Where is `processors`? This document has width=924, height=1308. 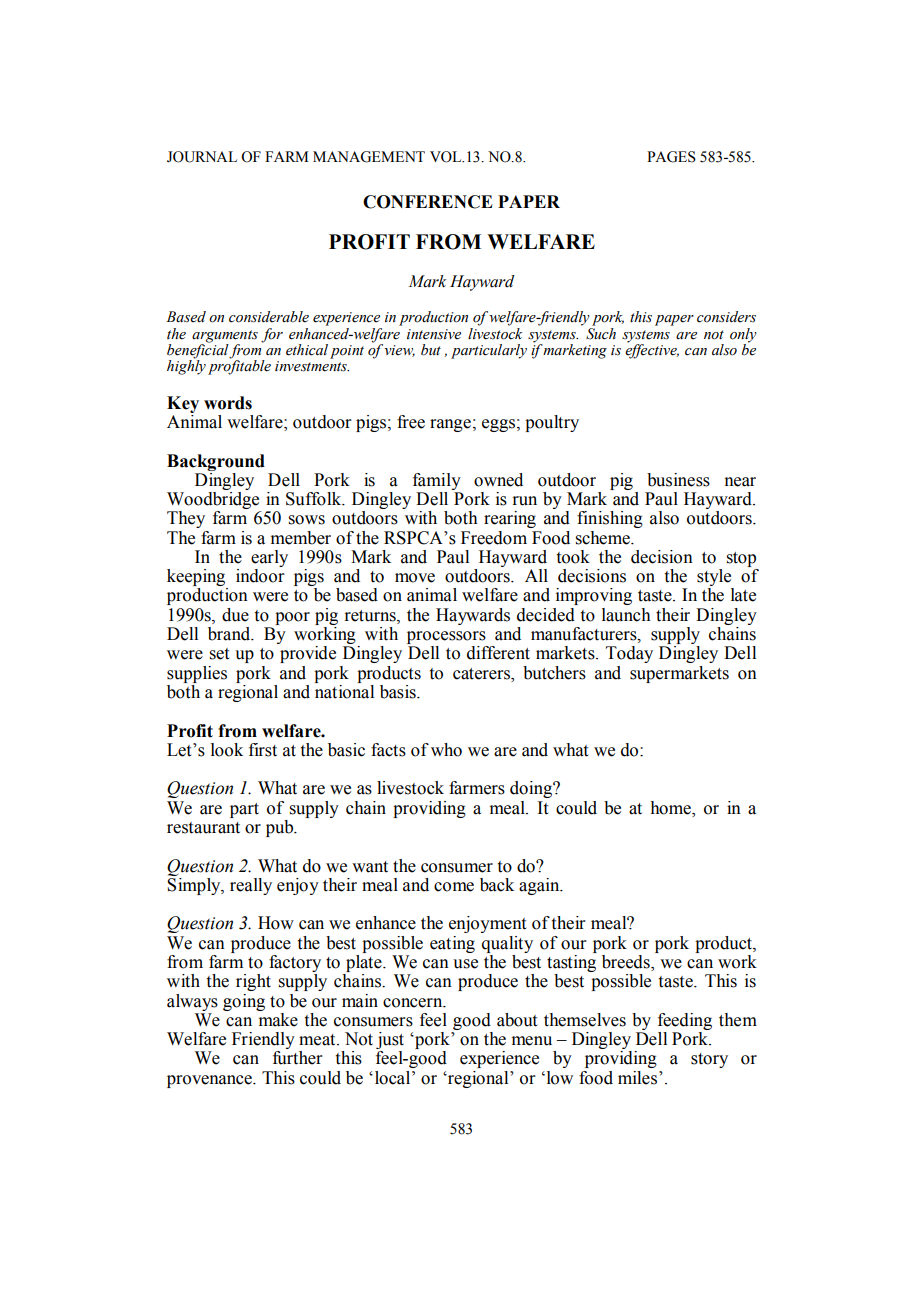
processors is located at coordinates (447, 639).
